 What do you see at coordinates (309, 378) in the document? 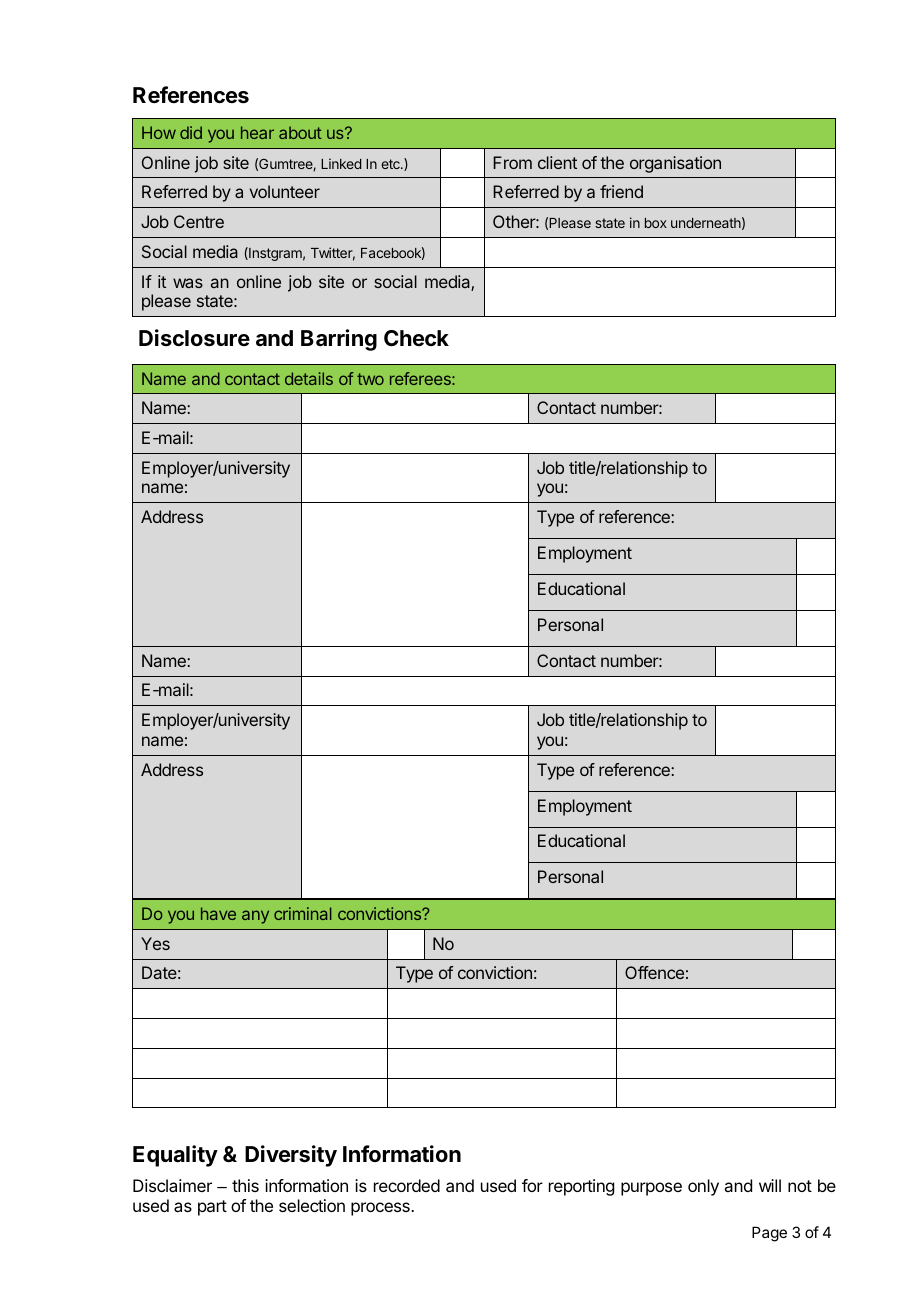
I see `details` at bounding box center [309, 378].
